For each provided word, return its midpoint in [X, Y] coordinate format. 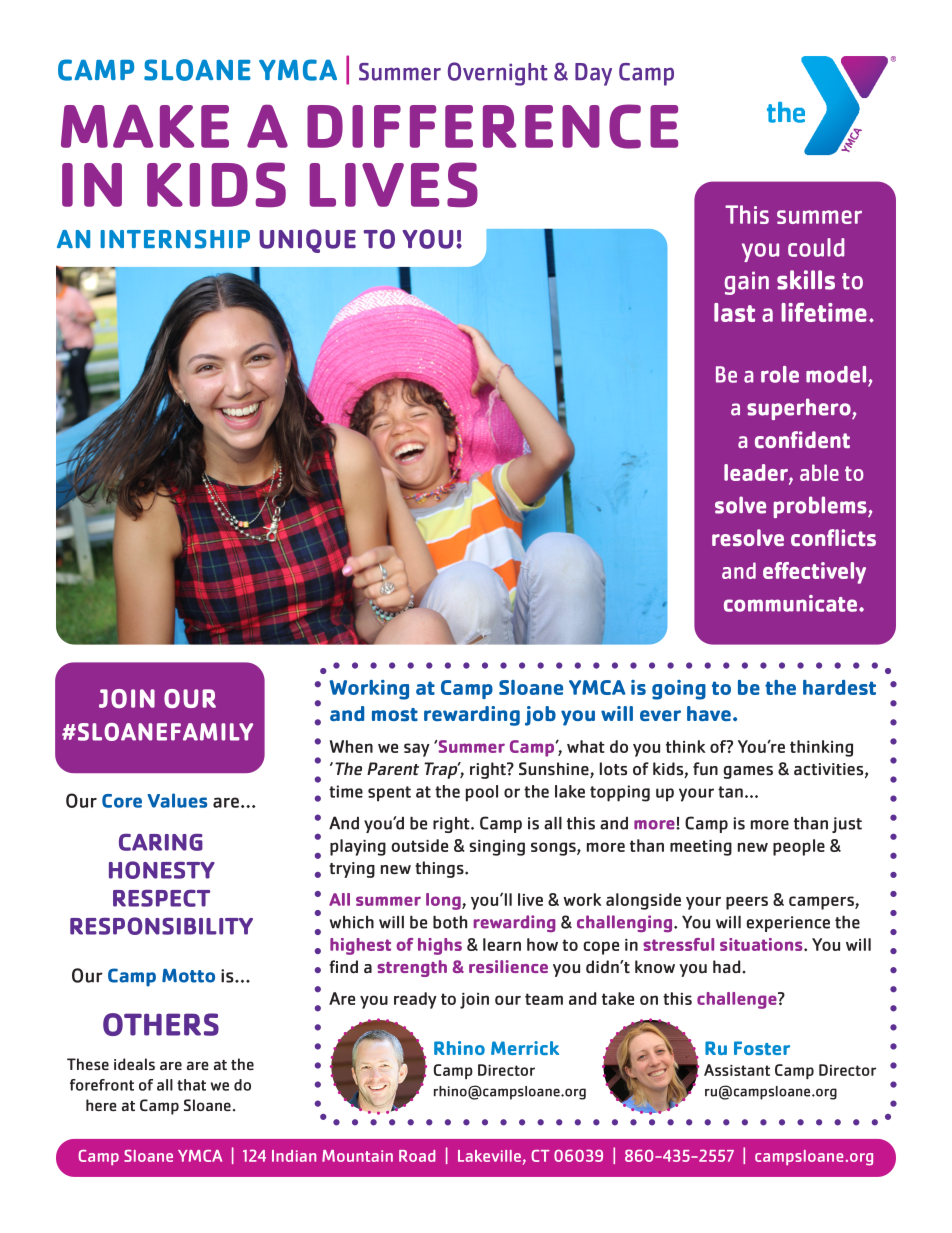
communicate [790, 603]
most [395, 714]
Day [593, 74]
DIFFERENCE [492, 126]
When [351, 746]
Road [417, 1156]
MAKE [145, 126]
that [191, 1085]
